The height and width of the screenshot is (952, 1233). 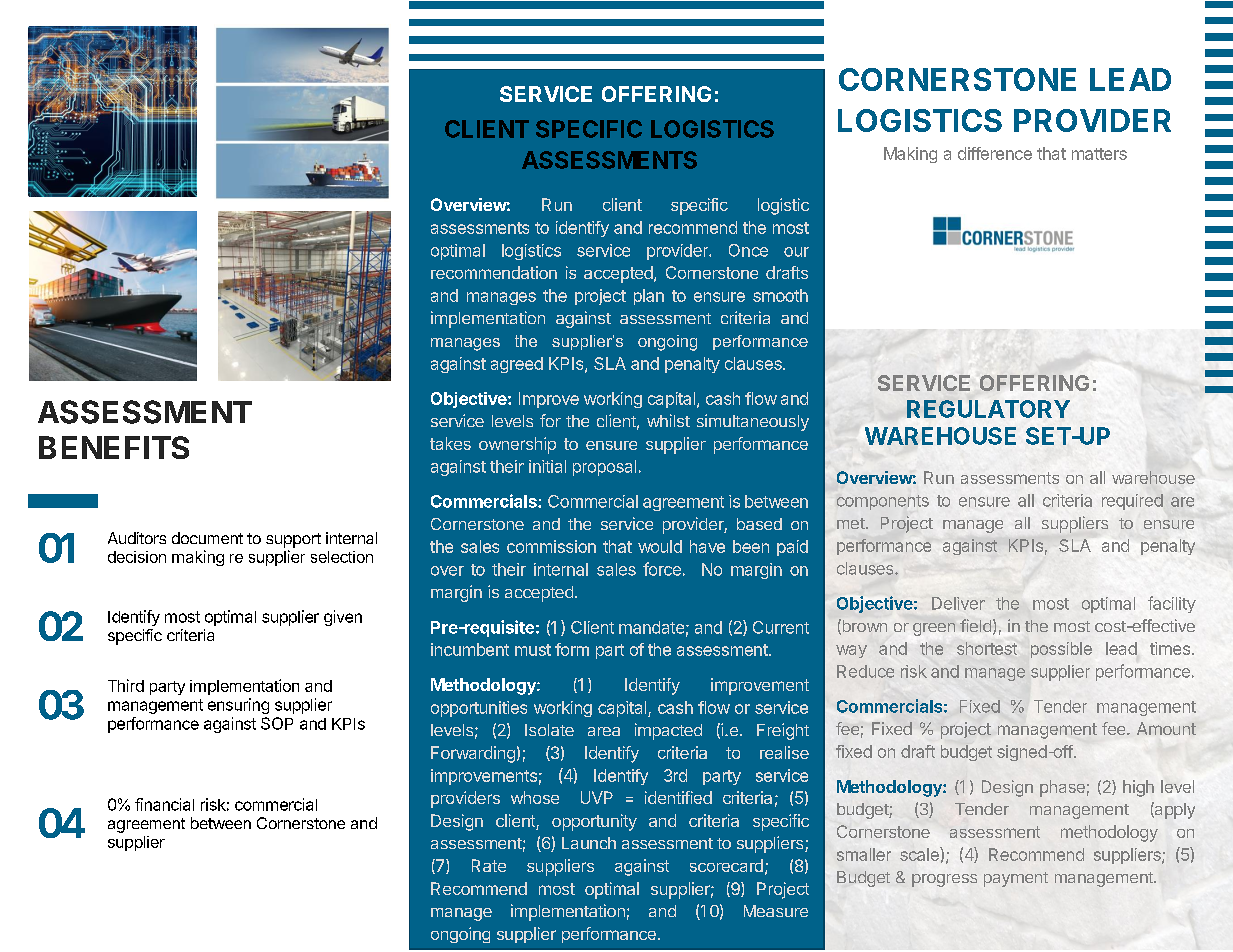 What do you see at coordinates (207, 538) in the screenshot?
I see `document` at bounding box center [207, 538].
